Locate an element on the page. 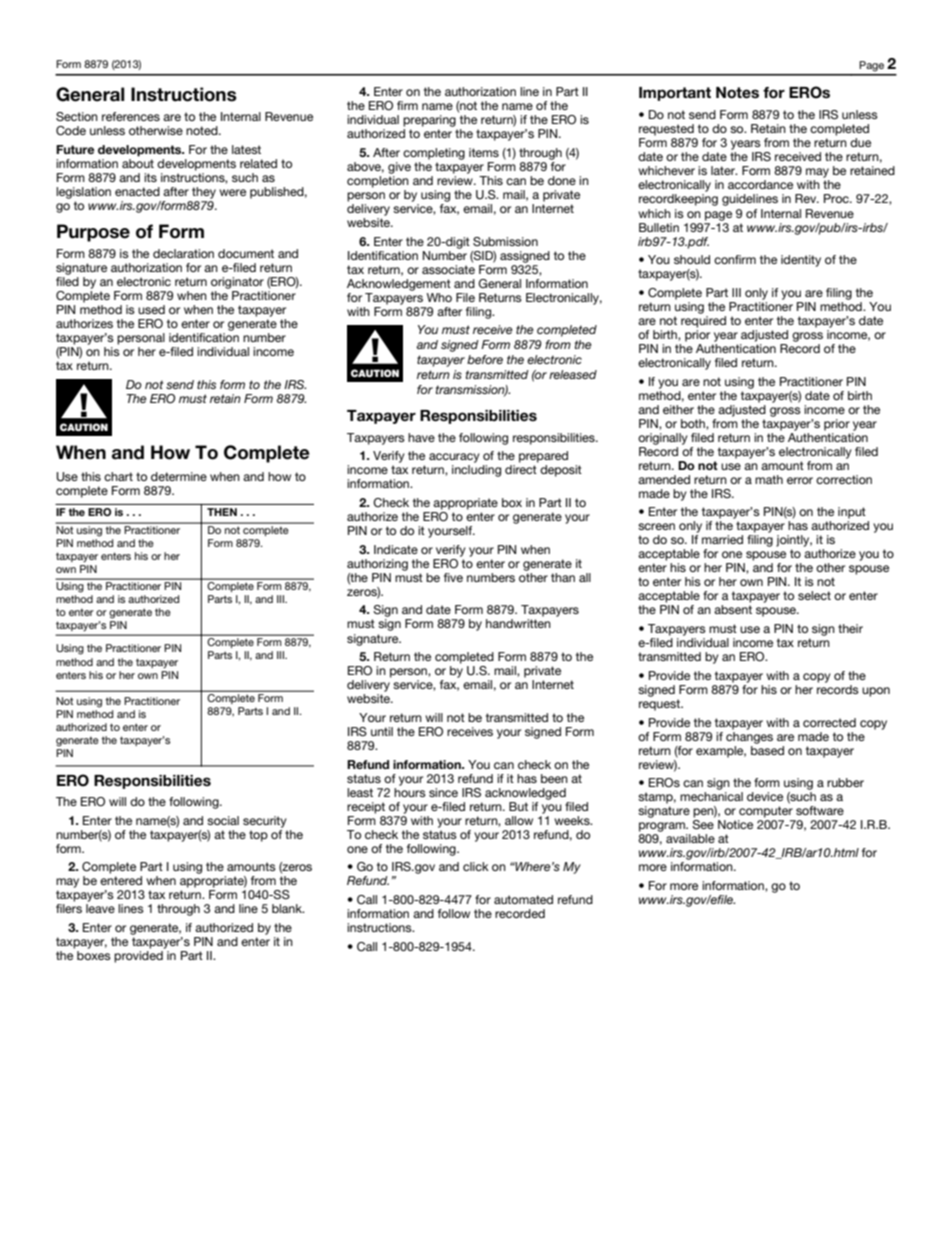  select is located at coordinates (814, 595).
